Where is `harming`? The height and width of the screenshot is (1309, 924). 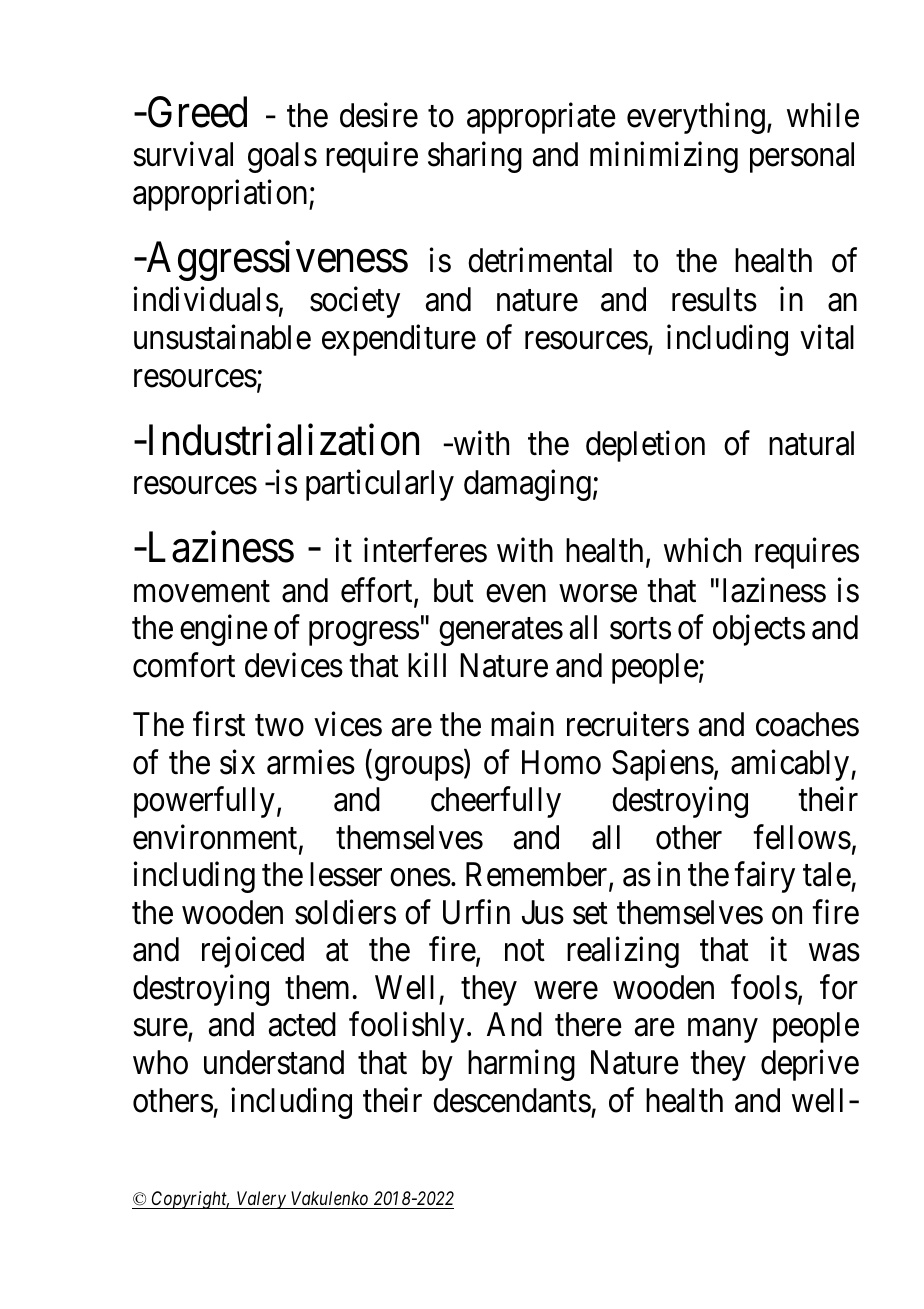
harming is located at coordinates (521, 1065).
